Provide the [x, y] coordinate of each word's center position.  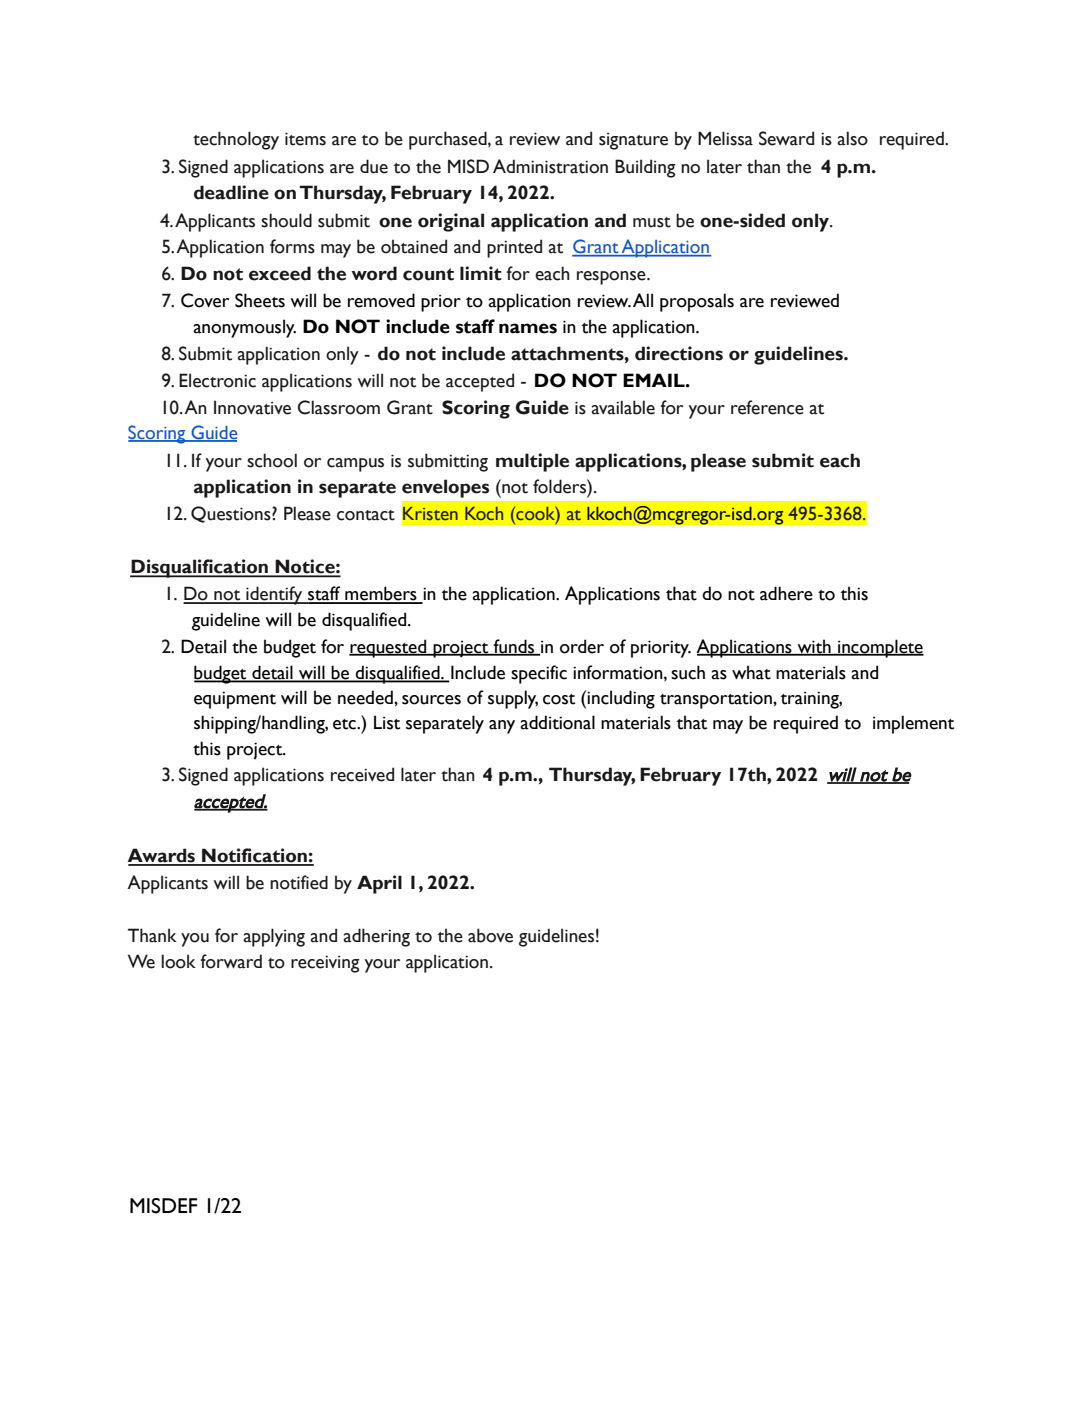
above [490, 935]
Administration [550, 166]
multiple [532, 462]
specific [539, 674]
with [814, 647]
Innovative [252, 407]
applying [274, 937]
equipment [235, 700]
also [852, 138]
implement [913, 724]
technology [236, 140]
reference [767, 407]
